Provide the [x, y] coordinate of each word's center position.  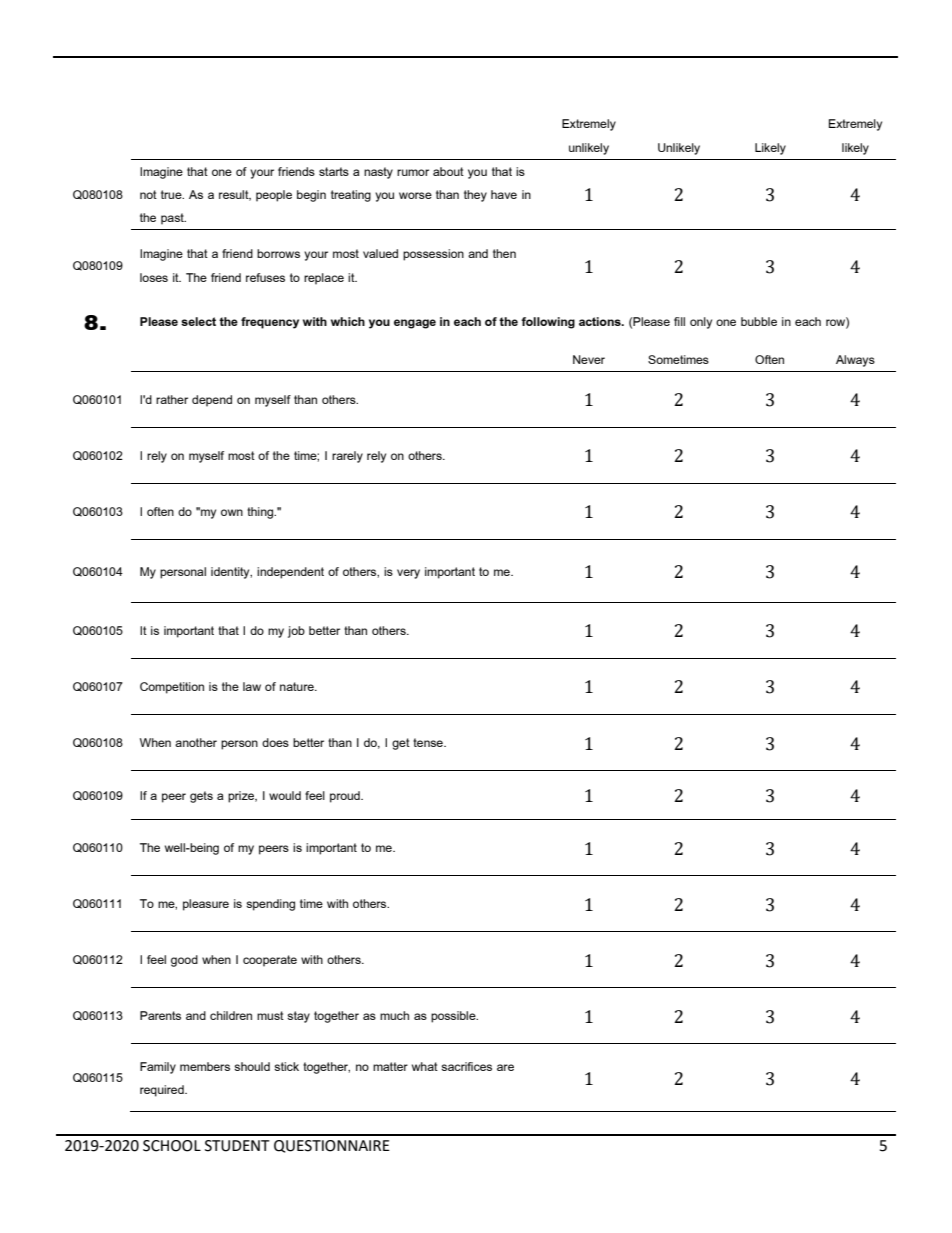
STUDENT [237, 1146]
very [408, 574]
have [504, 194]
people [274, 196]
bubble [759, 321]
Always [855, 361]
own [232, 512]
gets [201, 797]
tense [429, 742]
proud [346, 797]
